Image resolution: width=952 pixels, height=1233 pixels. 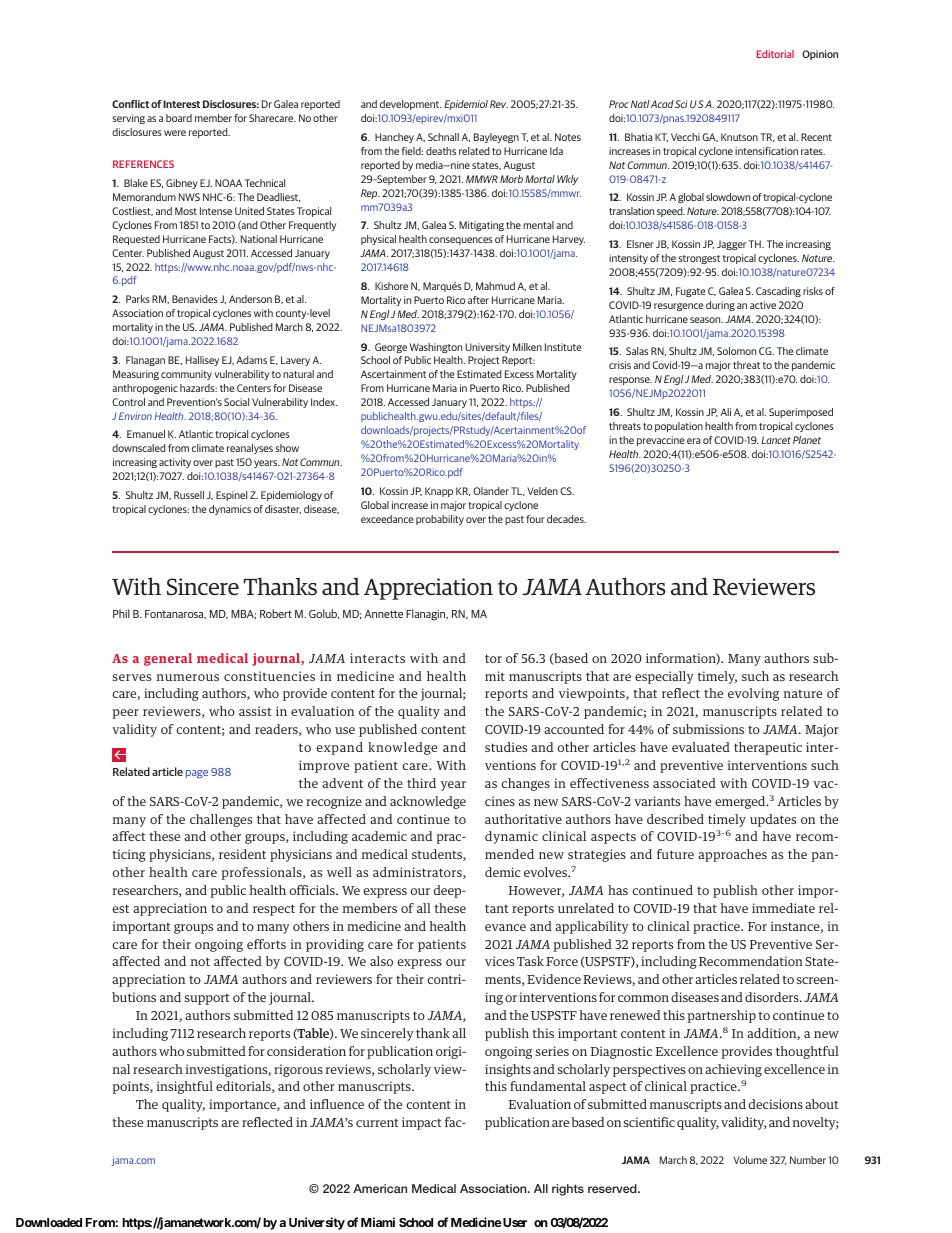 What do you see at coordinates (750, 1160) in the screenshot?
I see `Volume` at bounding box center [750, 1160].
